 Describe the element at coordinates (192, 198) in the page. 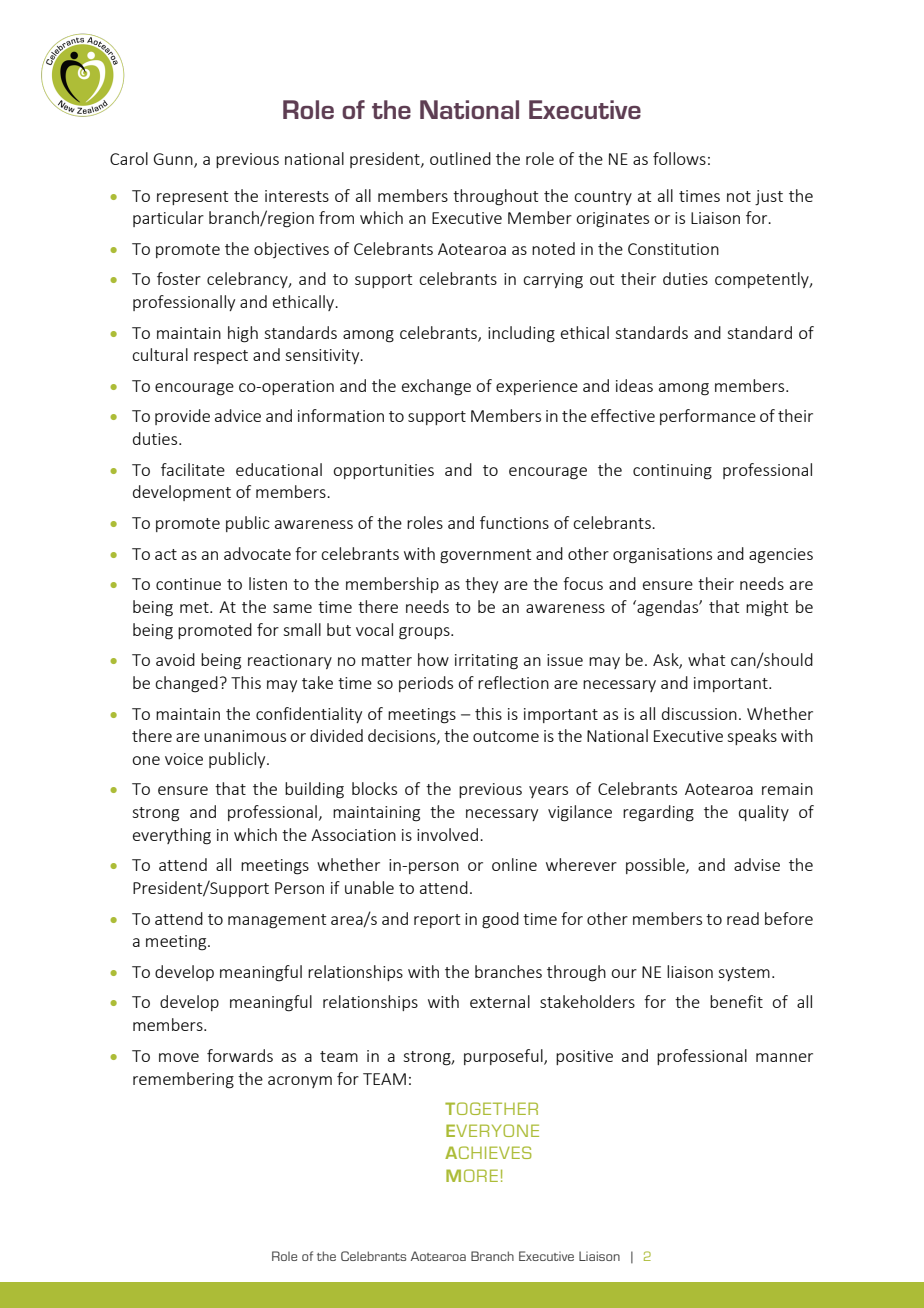

I see `represent` at that location.
